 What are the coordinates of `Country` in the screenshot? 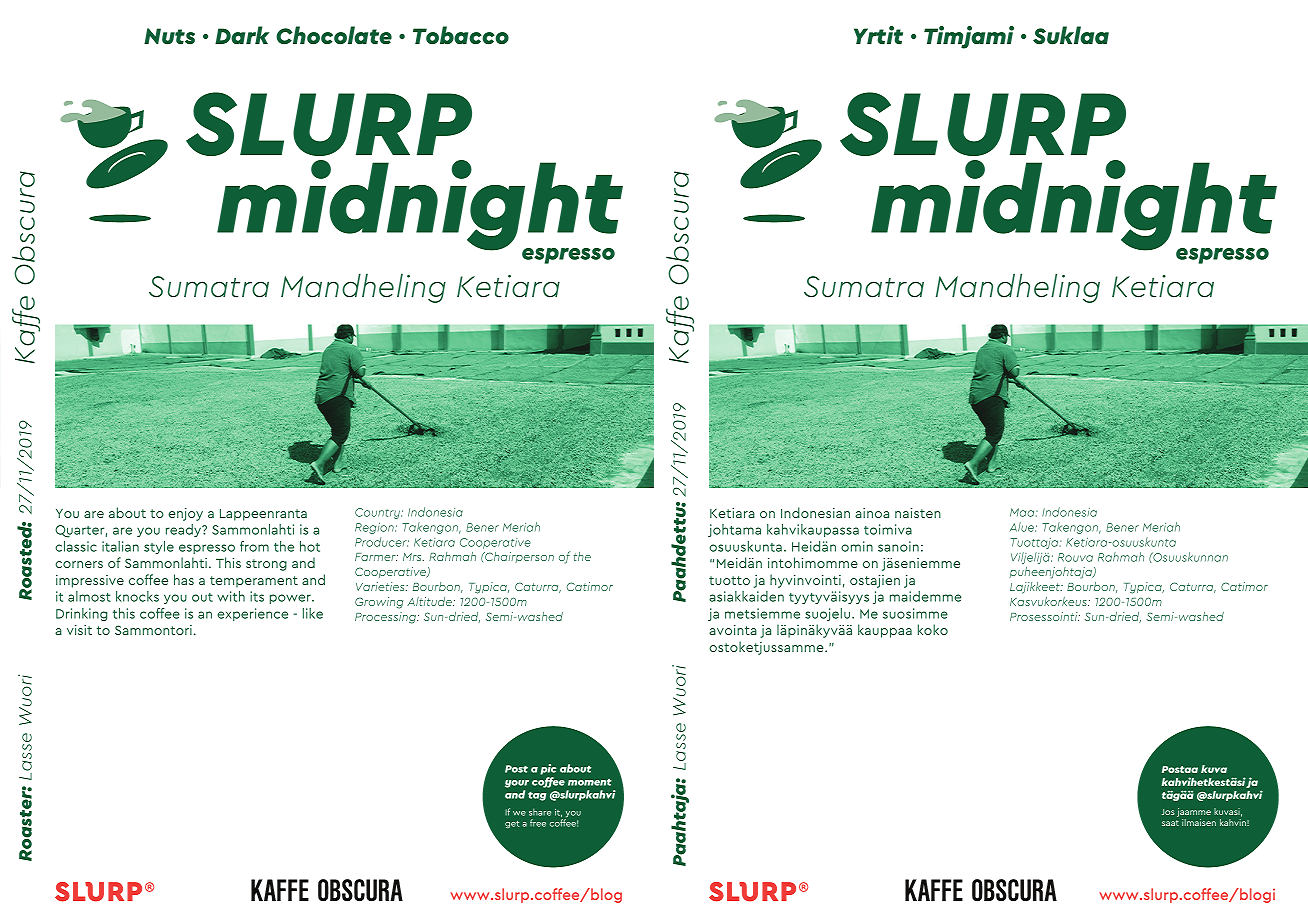 It's located at (378, 513).
